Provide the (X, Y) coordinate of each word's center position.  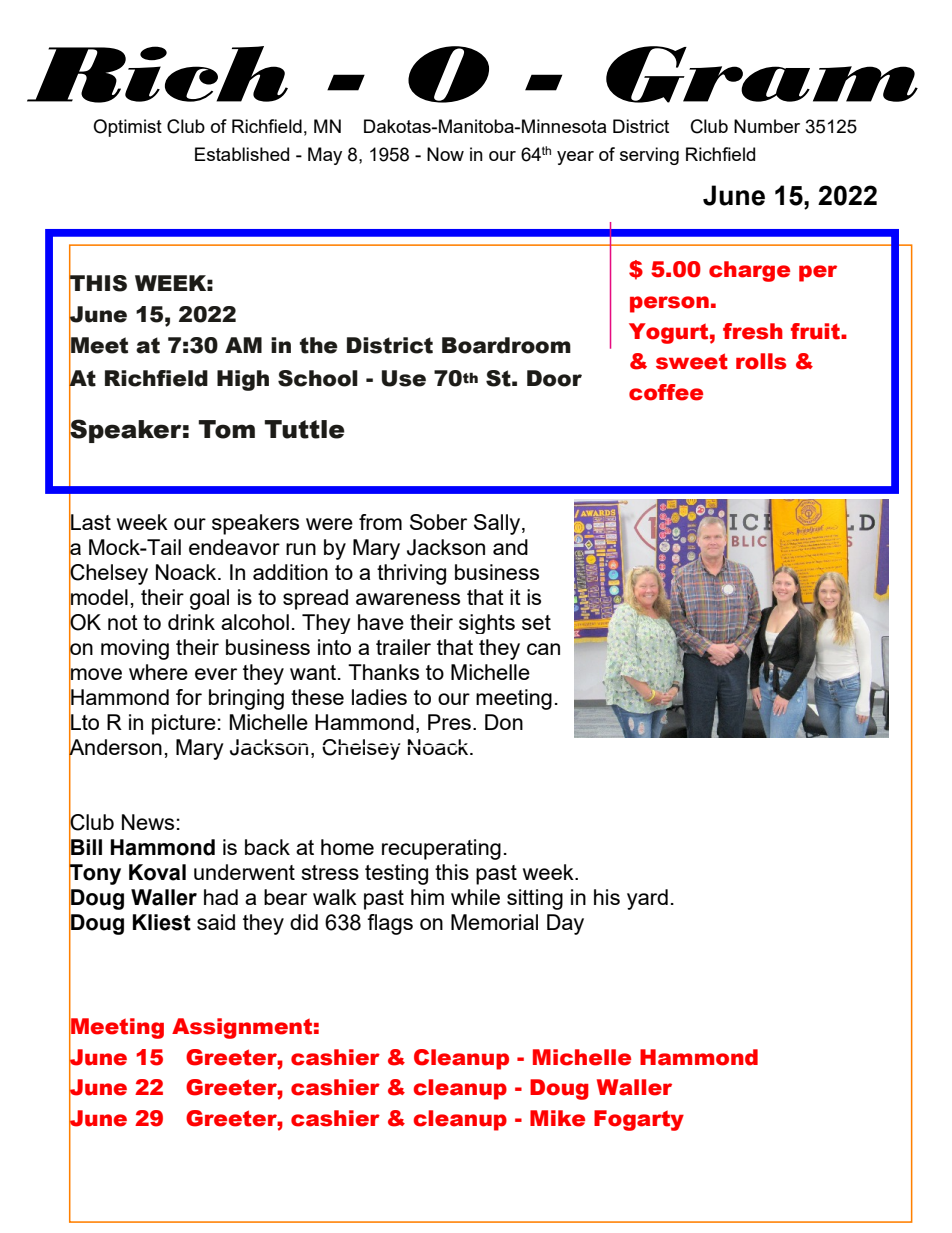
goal (209, 599)
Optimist (127, 128)
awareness (408, 599)
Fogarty (639, 1120)
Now (445, 154)
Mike (557, 1118)
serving (649, 156)
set (536, 622)
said (216, 922)
